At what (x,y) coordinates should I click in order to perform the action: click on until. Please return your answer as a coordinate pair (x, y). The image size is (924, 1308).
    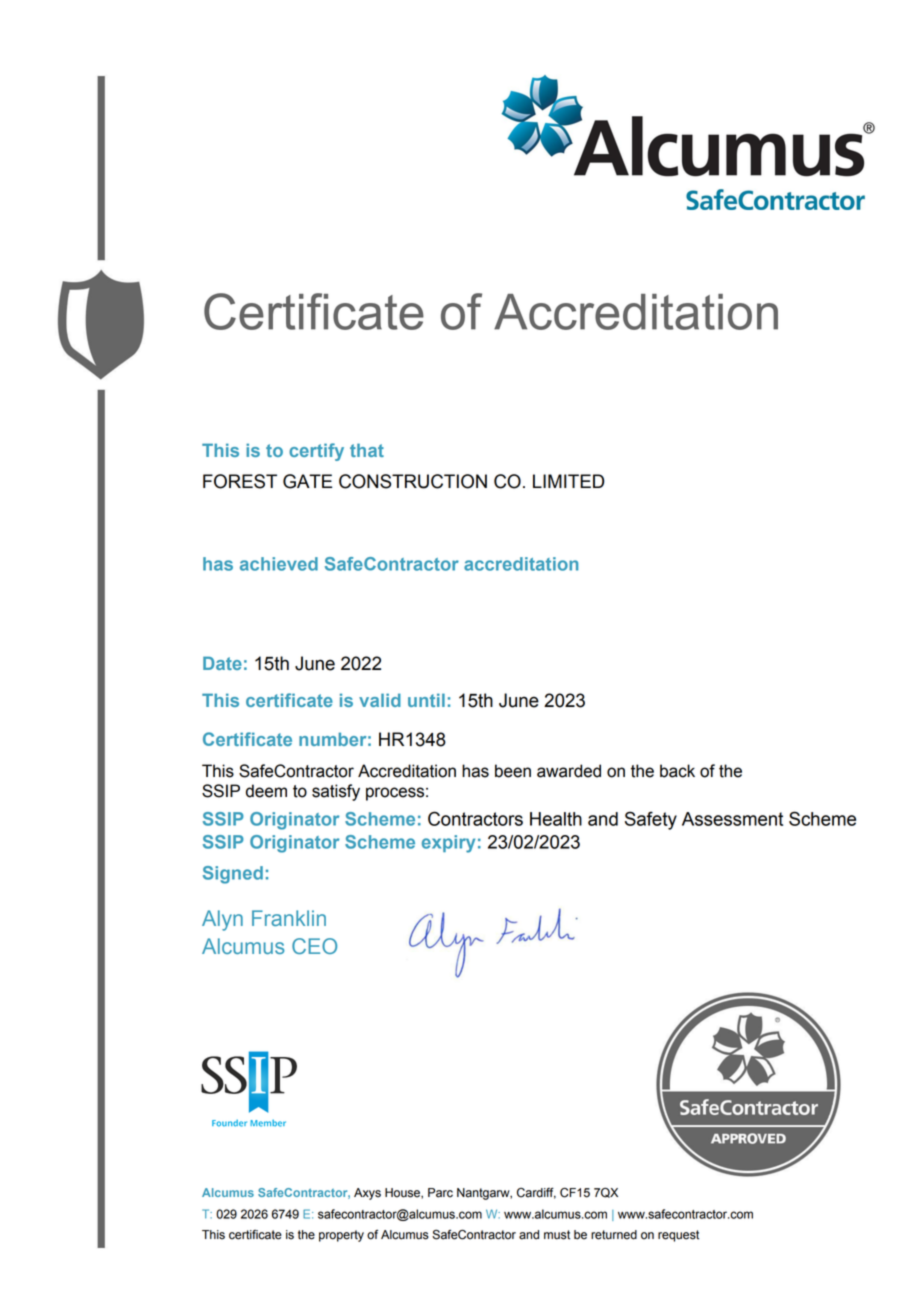
    Looking at the image, I should click on (426, 700).
